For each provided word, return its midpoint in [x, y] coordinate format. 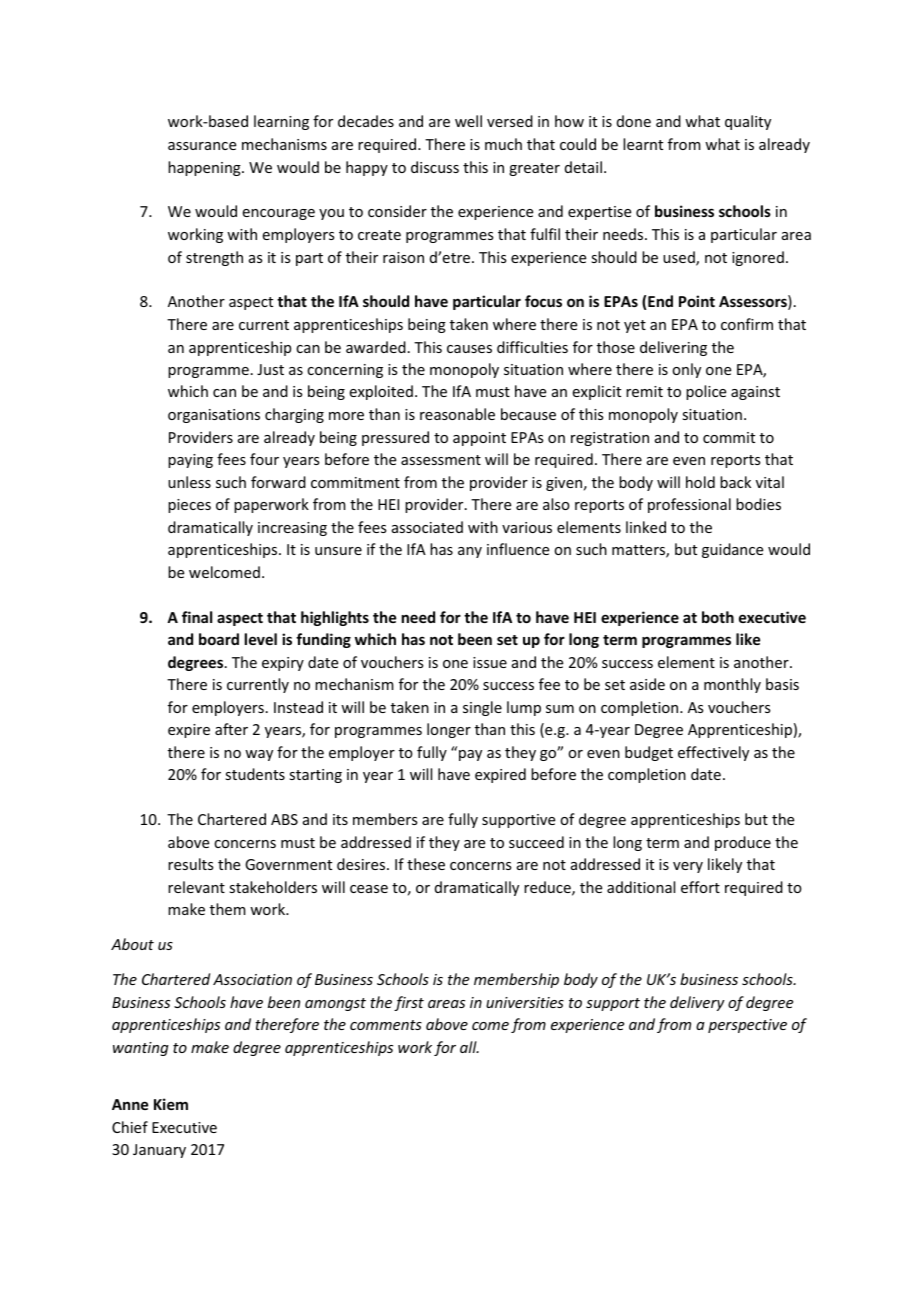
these [426, 864]
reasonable [457, 414]
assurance [202, 146]
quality [748, 122]
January [159, 1151]
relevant [196, 887]
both [718, 617]
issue [490, 662]
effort [700, 887]
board [219, 639]
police [706, 392]
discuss [435, 167]
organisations [214, 416]
